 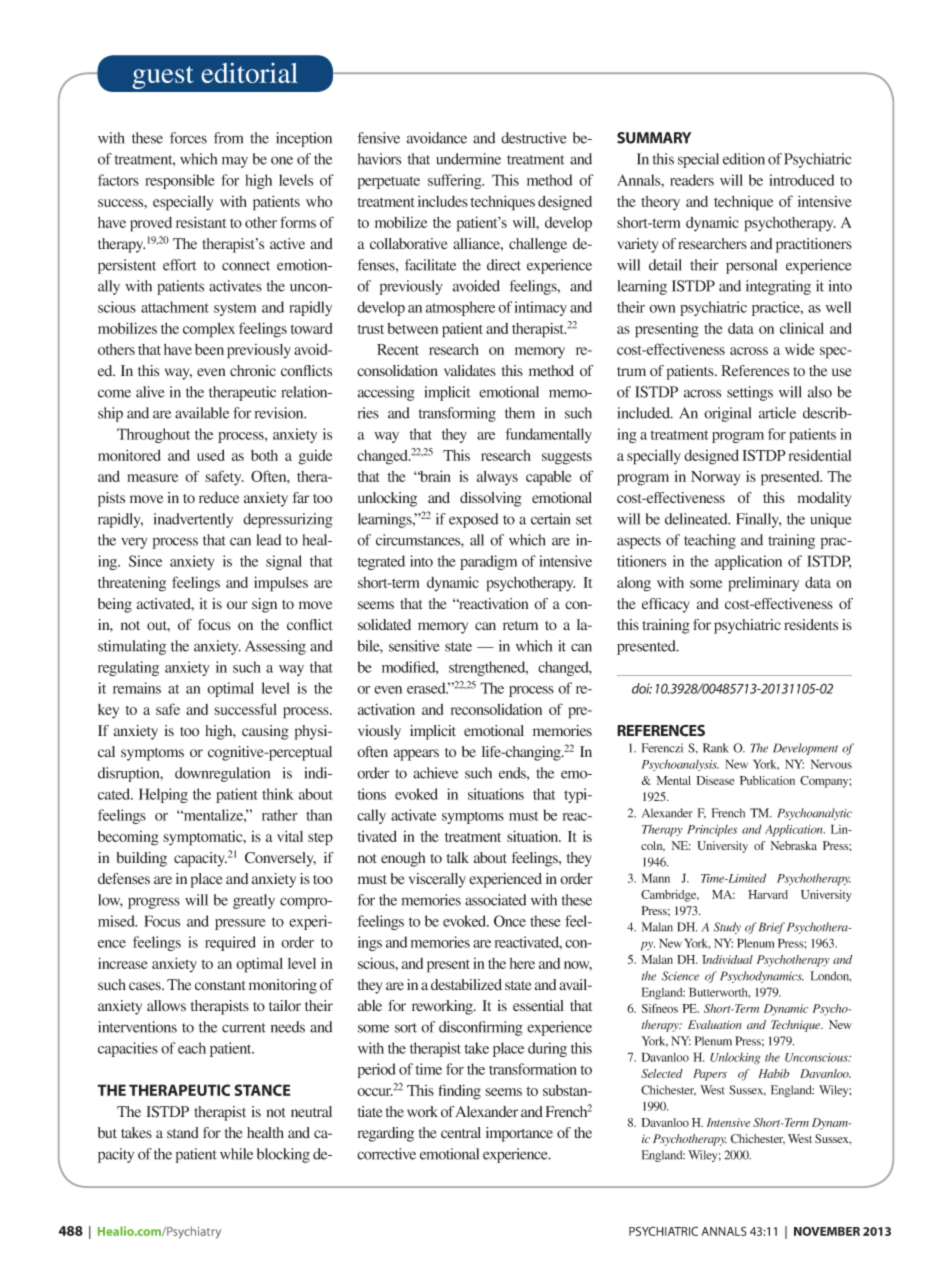 I want to click on undermine, so click(x=468, y=159).
